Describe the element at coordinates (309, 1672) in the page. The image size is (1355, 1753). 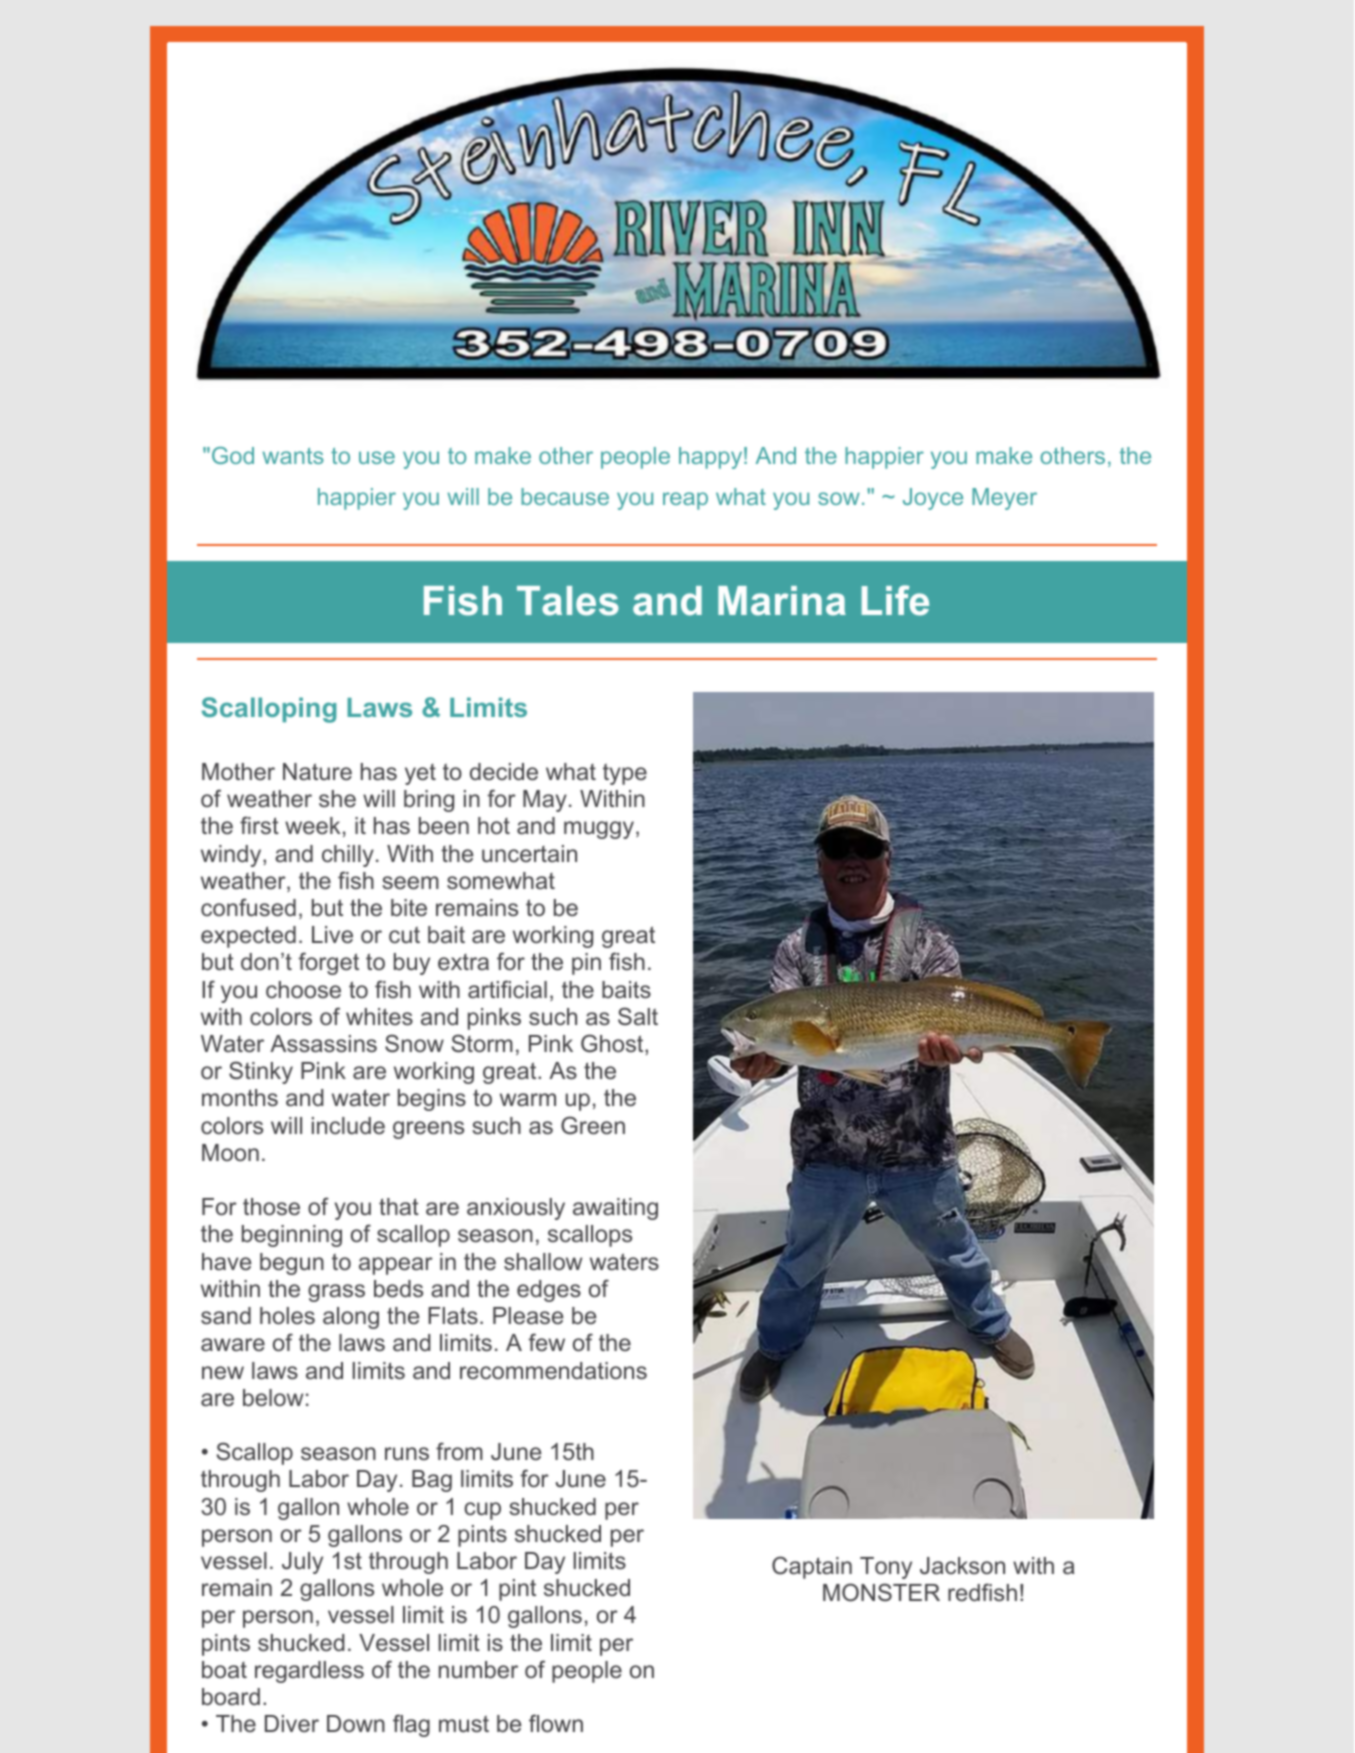
I see `regardless` at that location.
